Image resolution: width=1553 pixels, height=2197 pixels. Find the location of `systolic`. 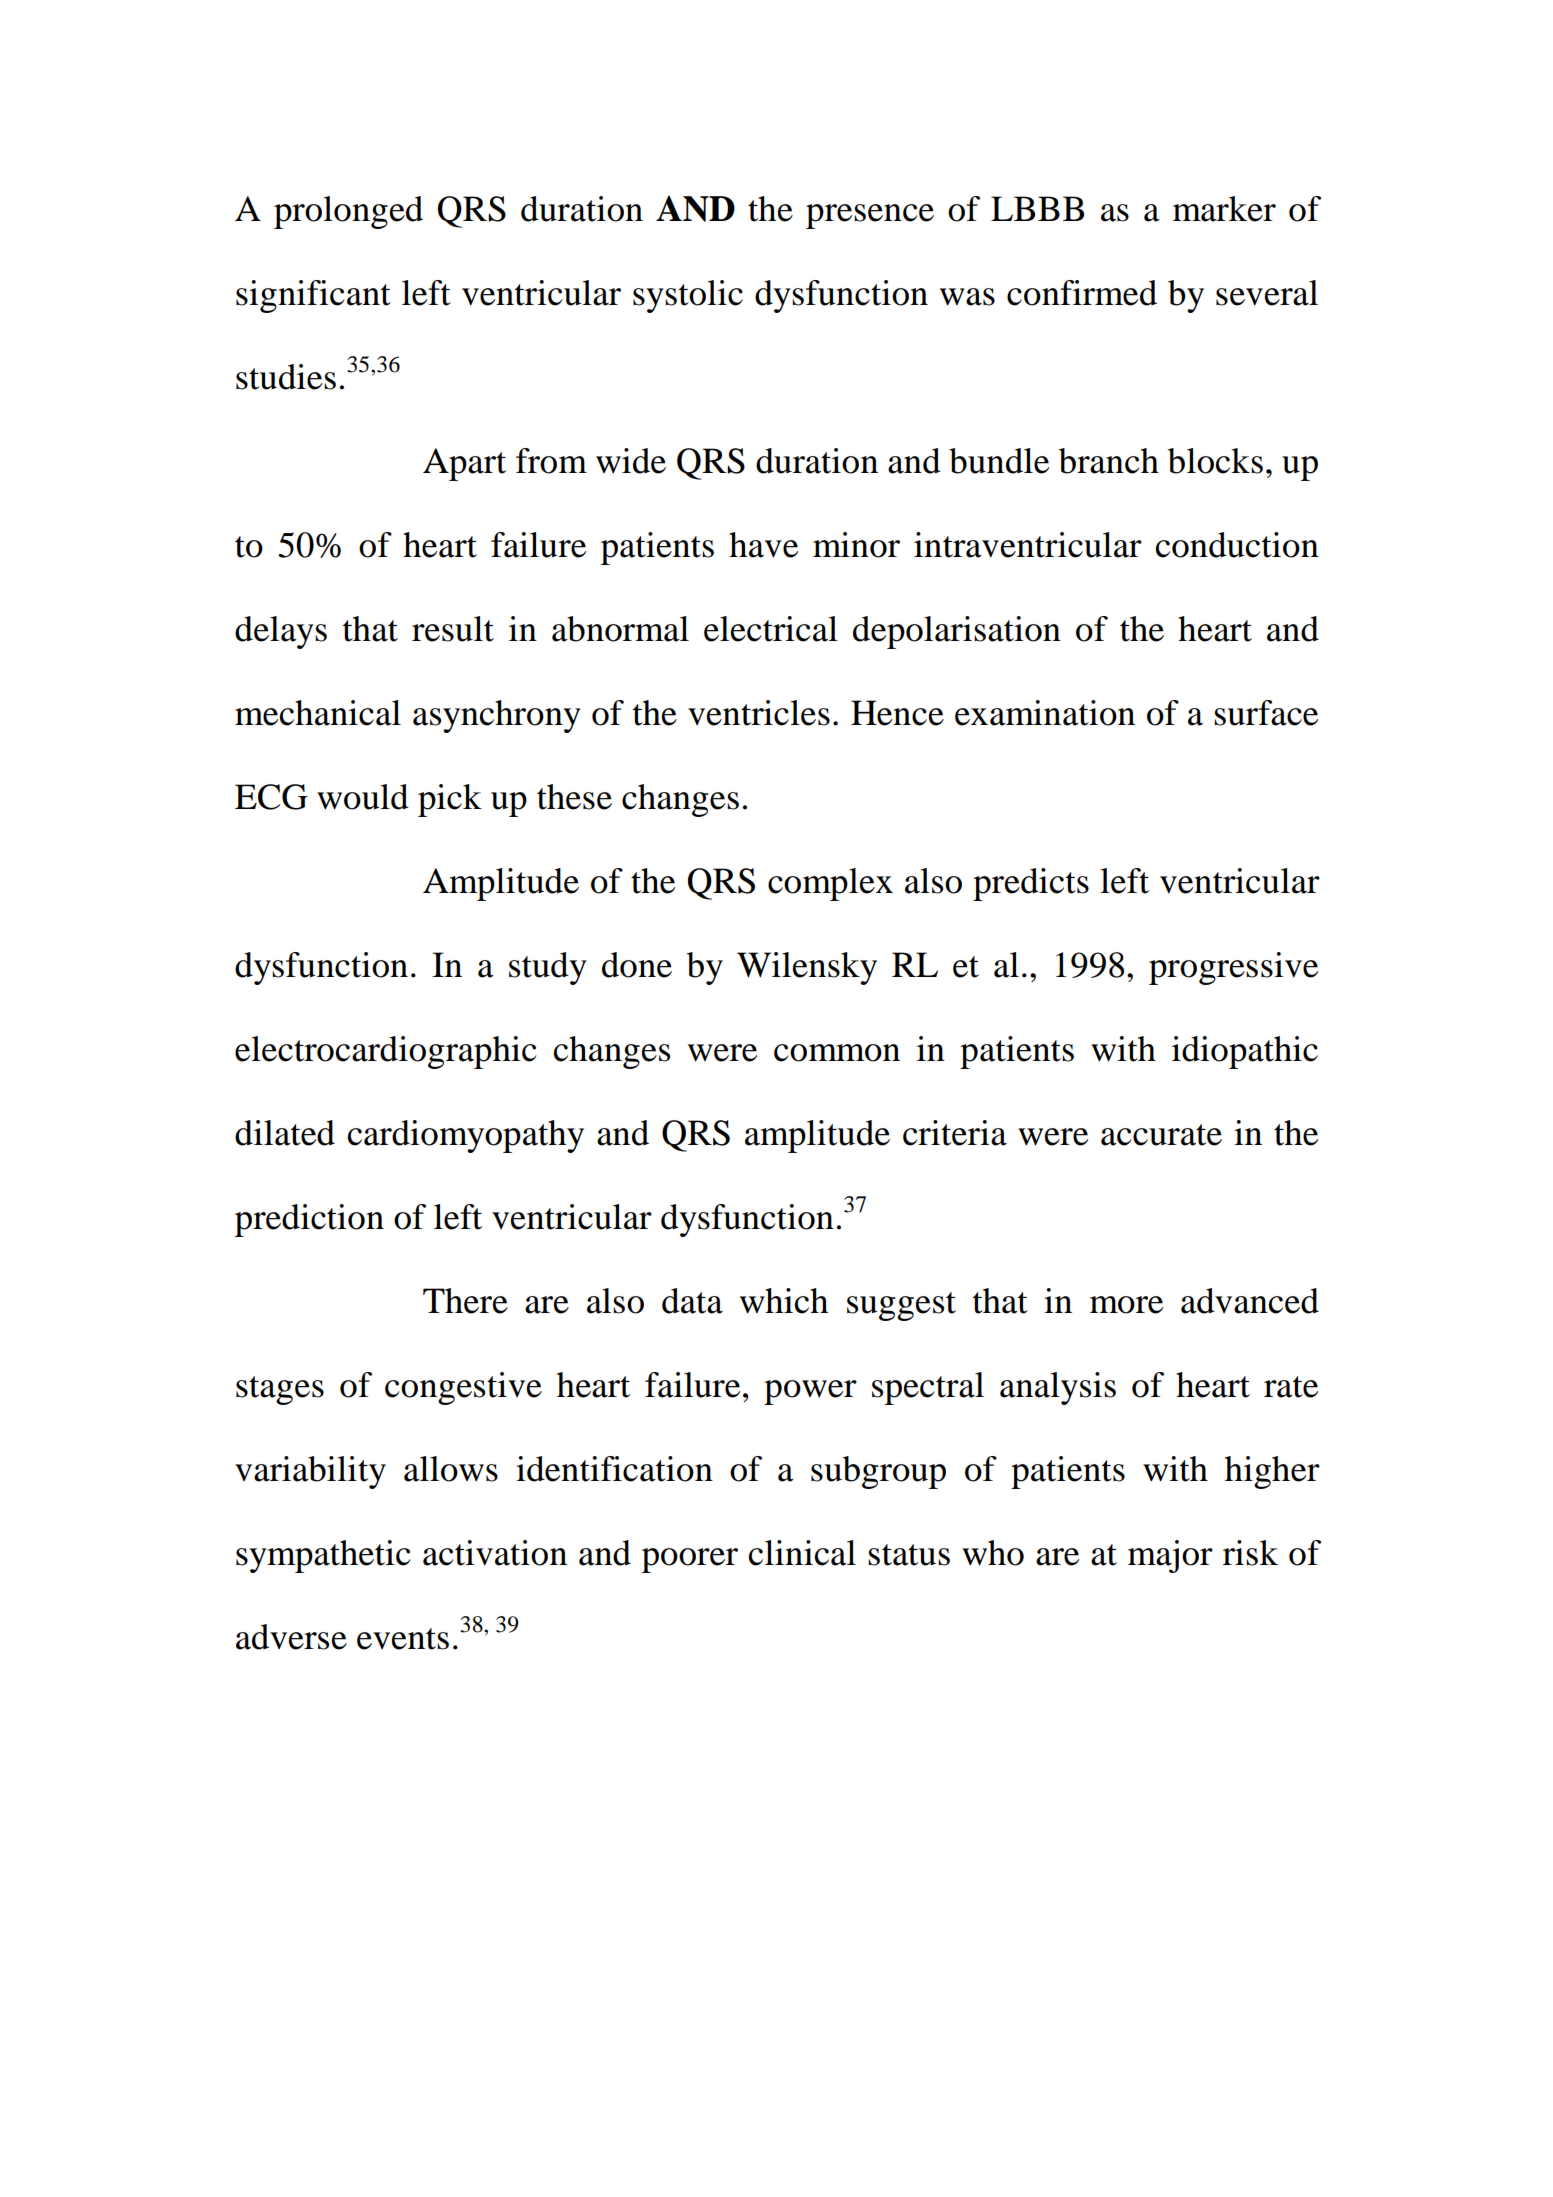

systolic is located at coordinates (688, 296).
